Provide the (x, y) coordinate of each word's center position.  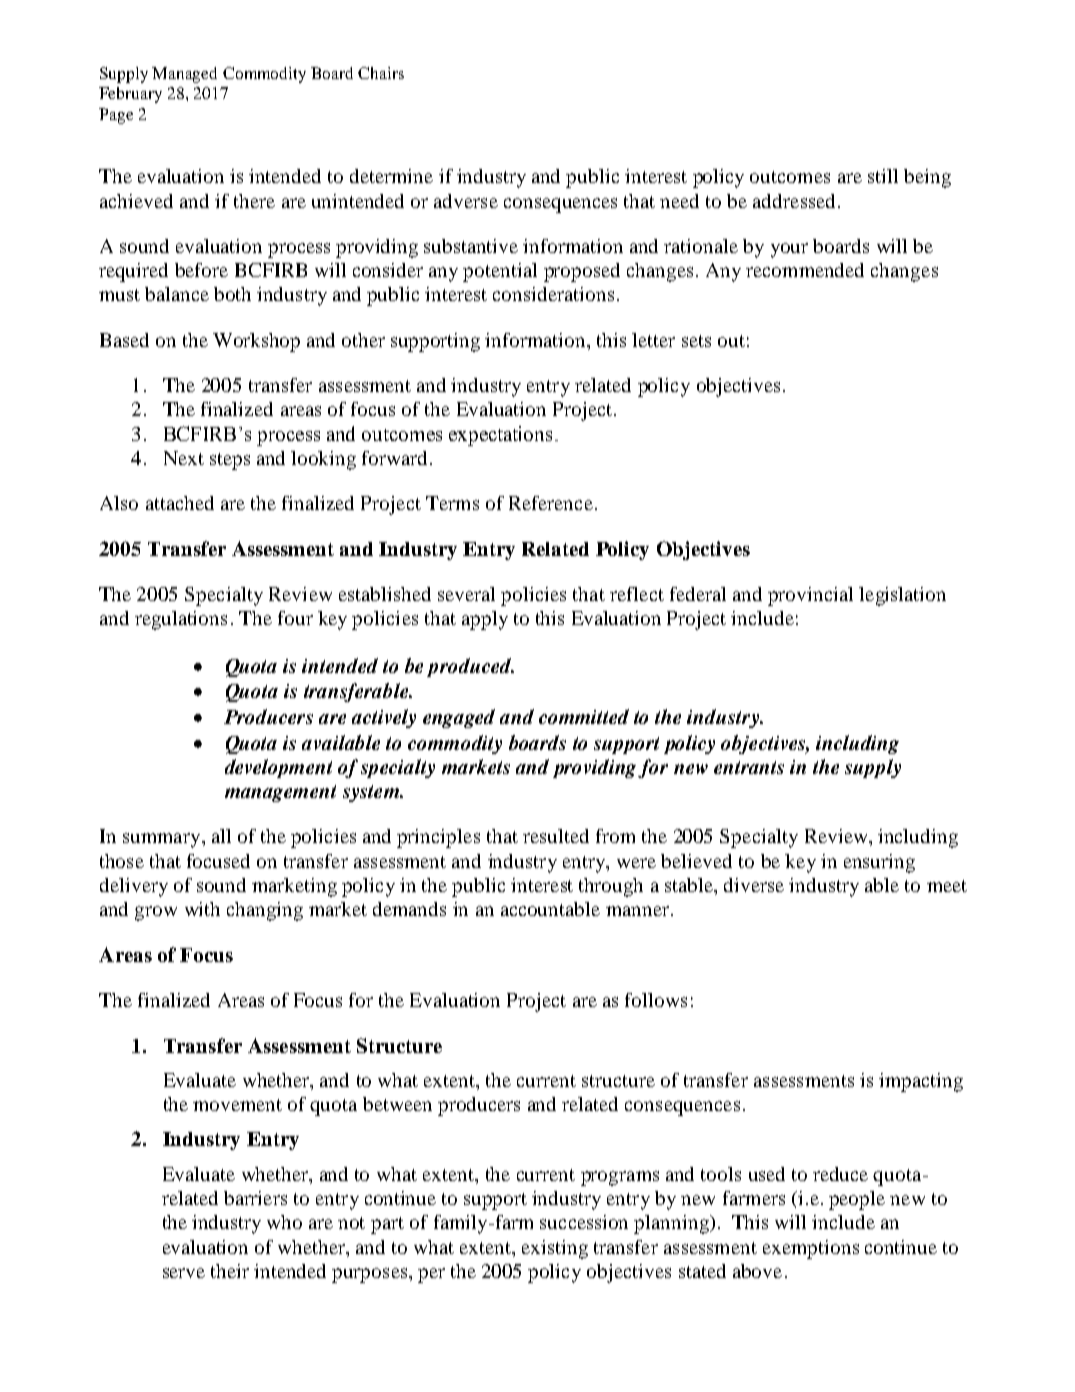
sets (696, 341)
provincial (810, 596)
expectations (500, 436)
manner (637, 911)
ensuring (879, 863)
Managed (184, 75)
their (230, 1271)
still (883, 176)
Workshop (256, 342)
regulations (181, 620)
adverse (466, 201)
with (202, 909)
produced (470, 667)
